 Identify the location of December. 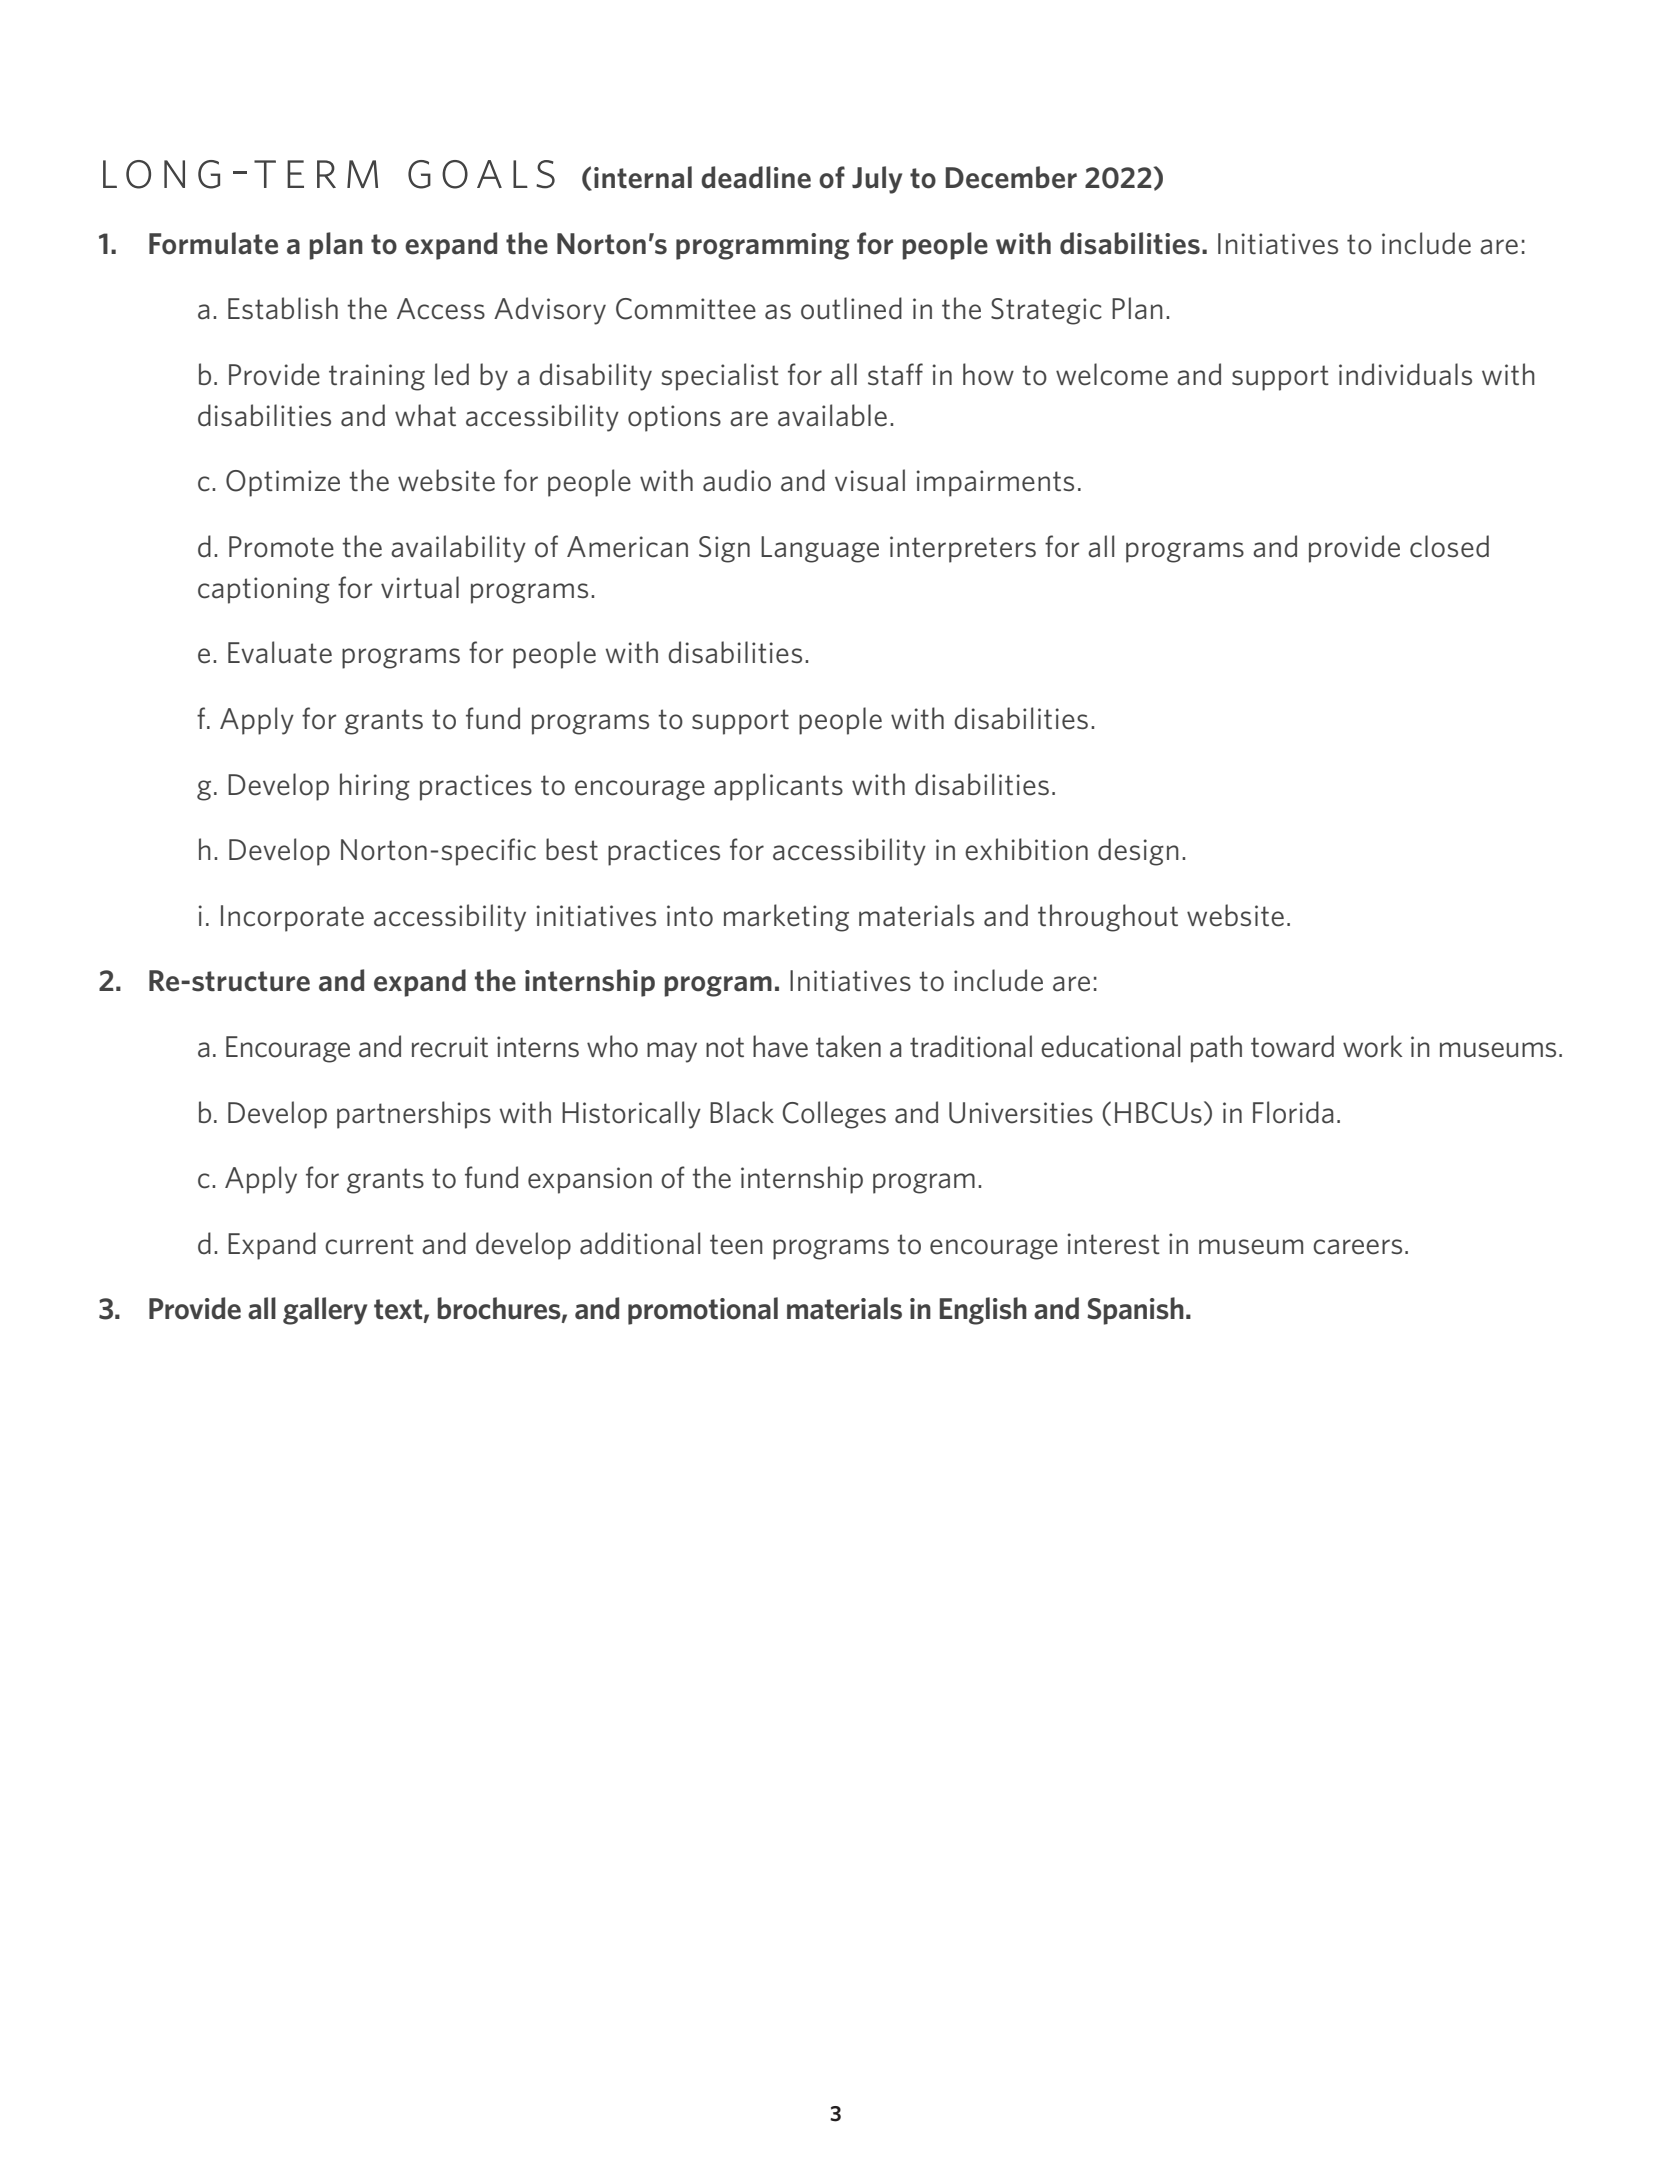
(1011, 177).
